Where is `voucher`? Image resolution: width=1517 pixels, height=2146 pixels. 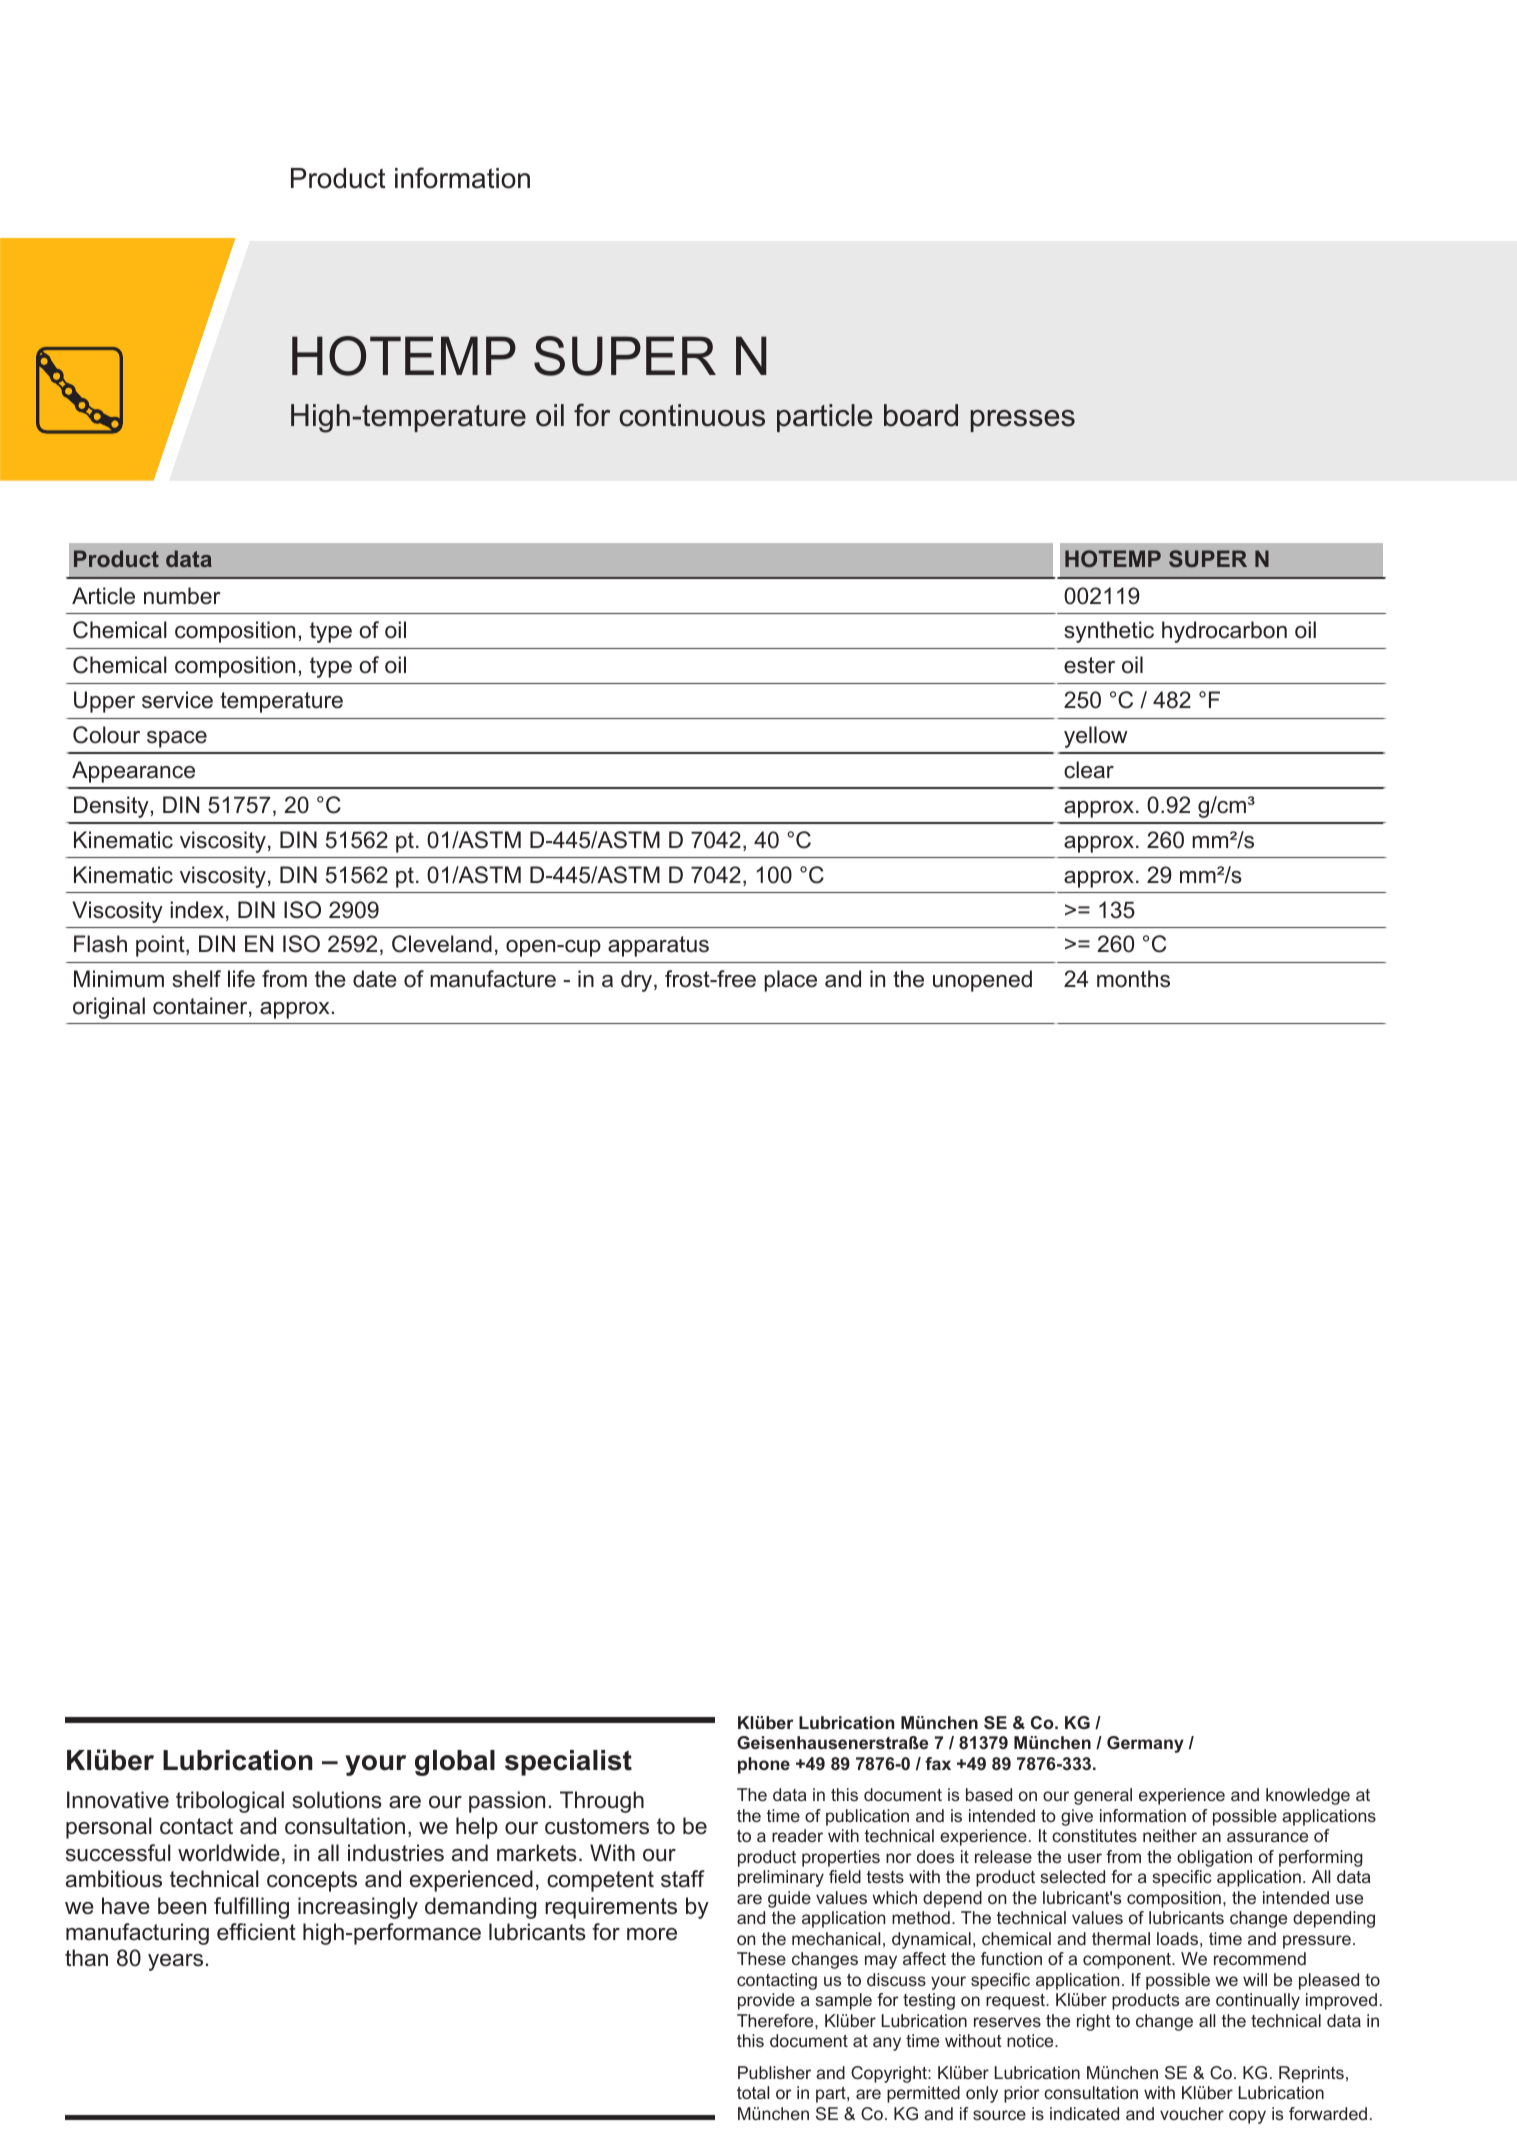
voucher is located at coordinates (1192, 2113).
